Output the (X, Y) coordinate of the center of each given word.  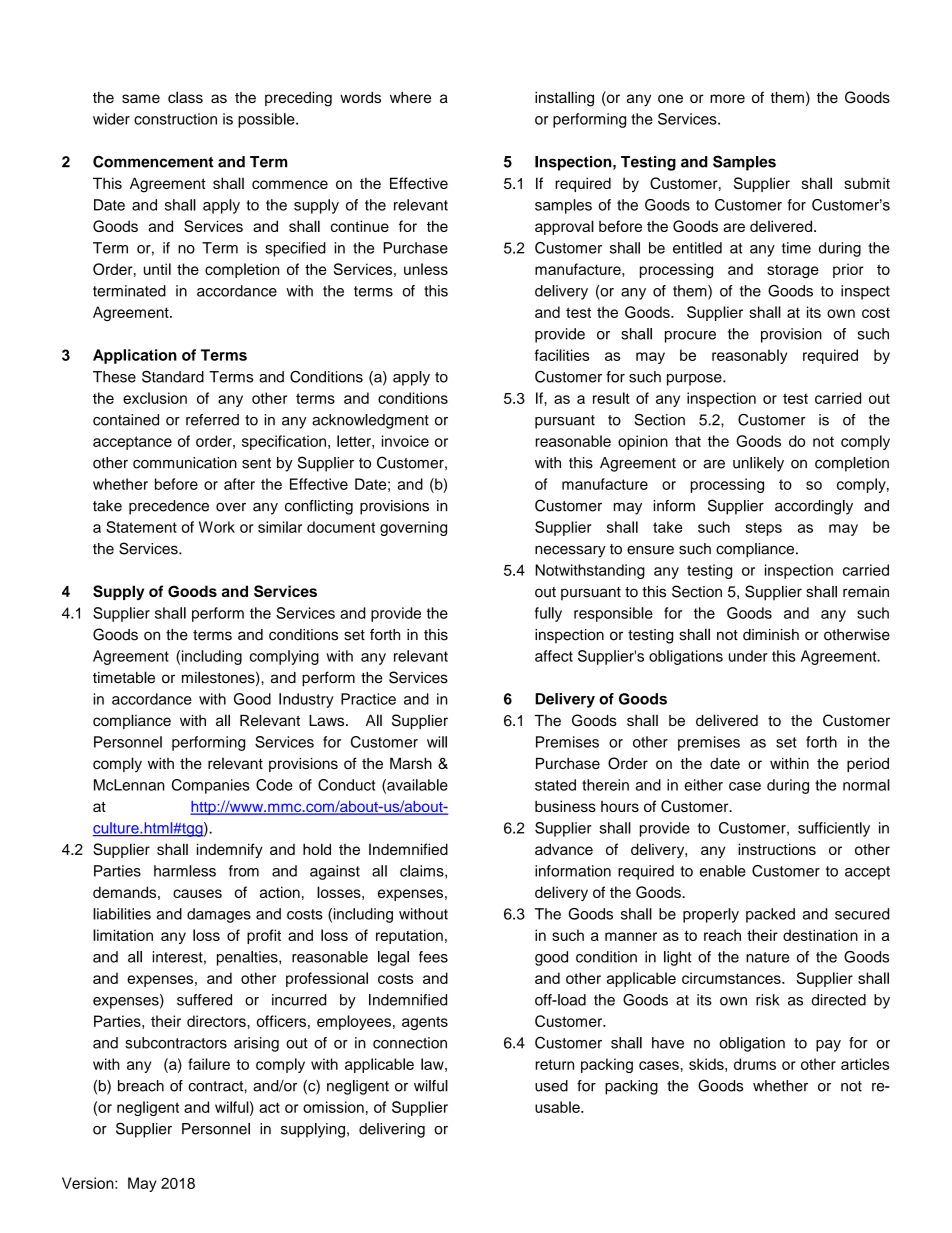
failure (209, 1064)
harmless (185, 871)
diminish (771, 635)
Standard (173, 376)
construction (175, 119)
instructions (777, 849)
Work (217, 527)
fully (548, 614)
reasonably (749, 356)
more (727, 98)
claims (423, 872)
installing (564, 99)
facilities (562, 355)
